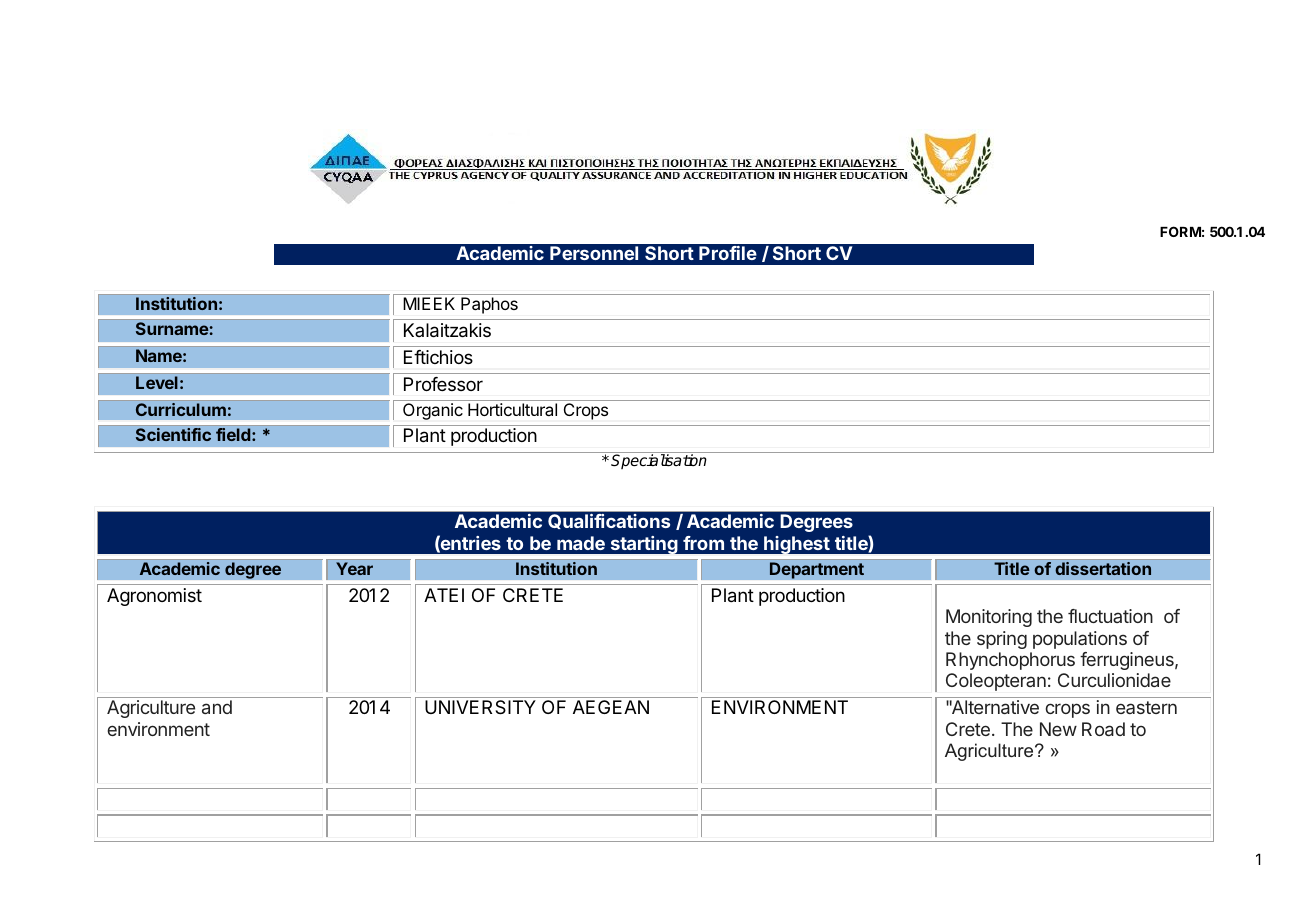 The height and width of the screenshot is (924, 1308). Describe the element at coordinates (443, 384) in the screenshot. I see `Professor` at that location.
